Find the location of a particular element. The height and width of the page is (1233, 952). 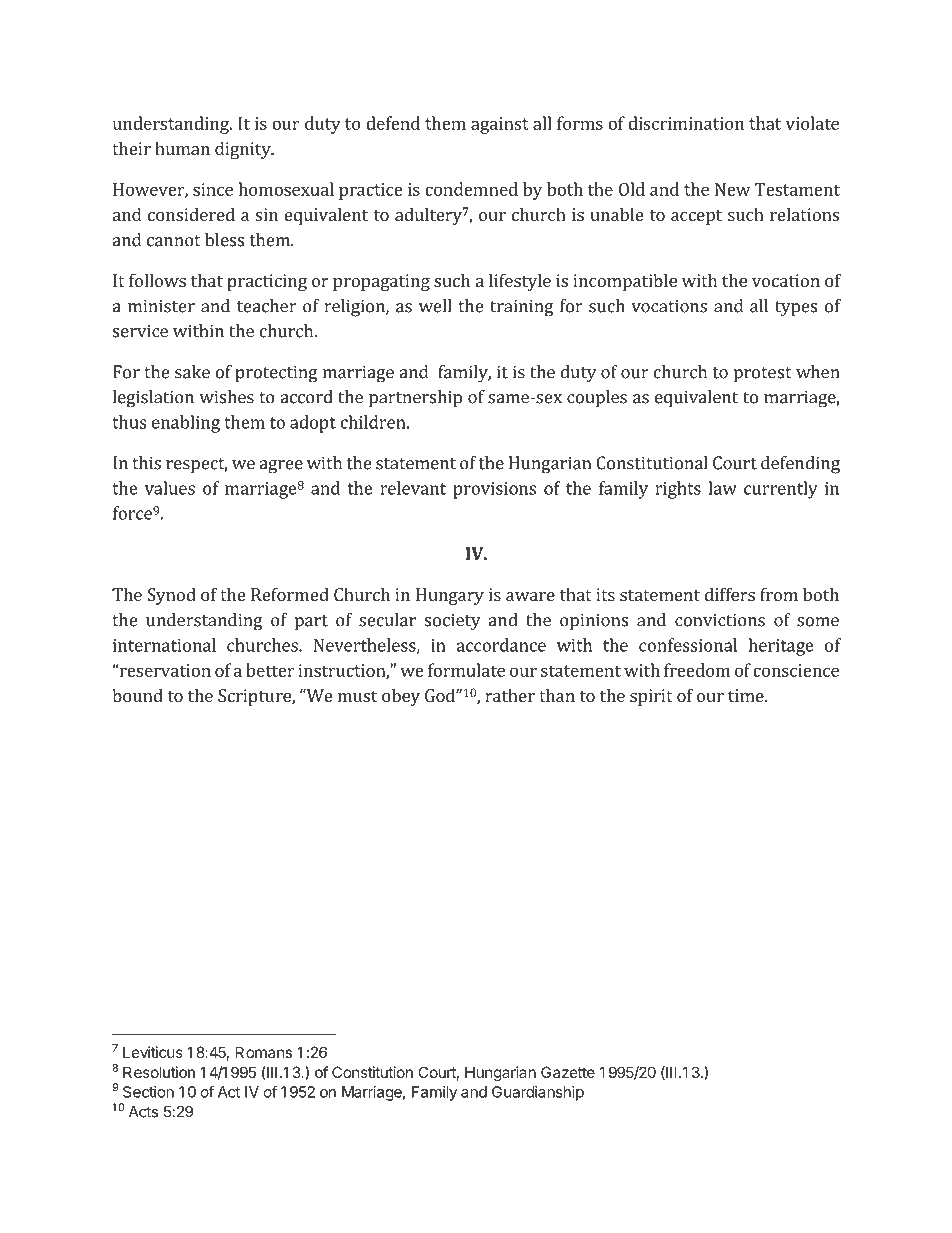

provisions is located at coordinates (494, 490).
